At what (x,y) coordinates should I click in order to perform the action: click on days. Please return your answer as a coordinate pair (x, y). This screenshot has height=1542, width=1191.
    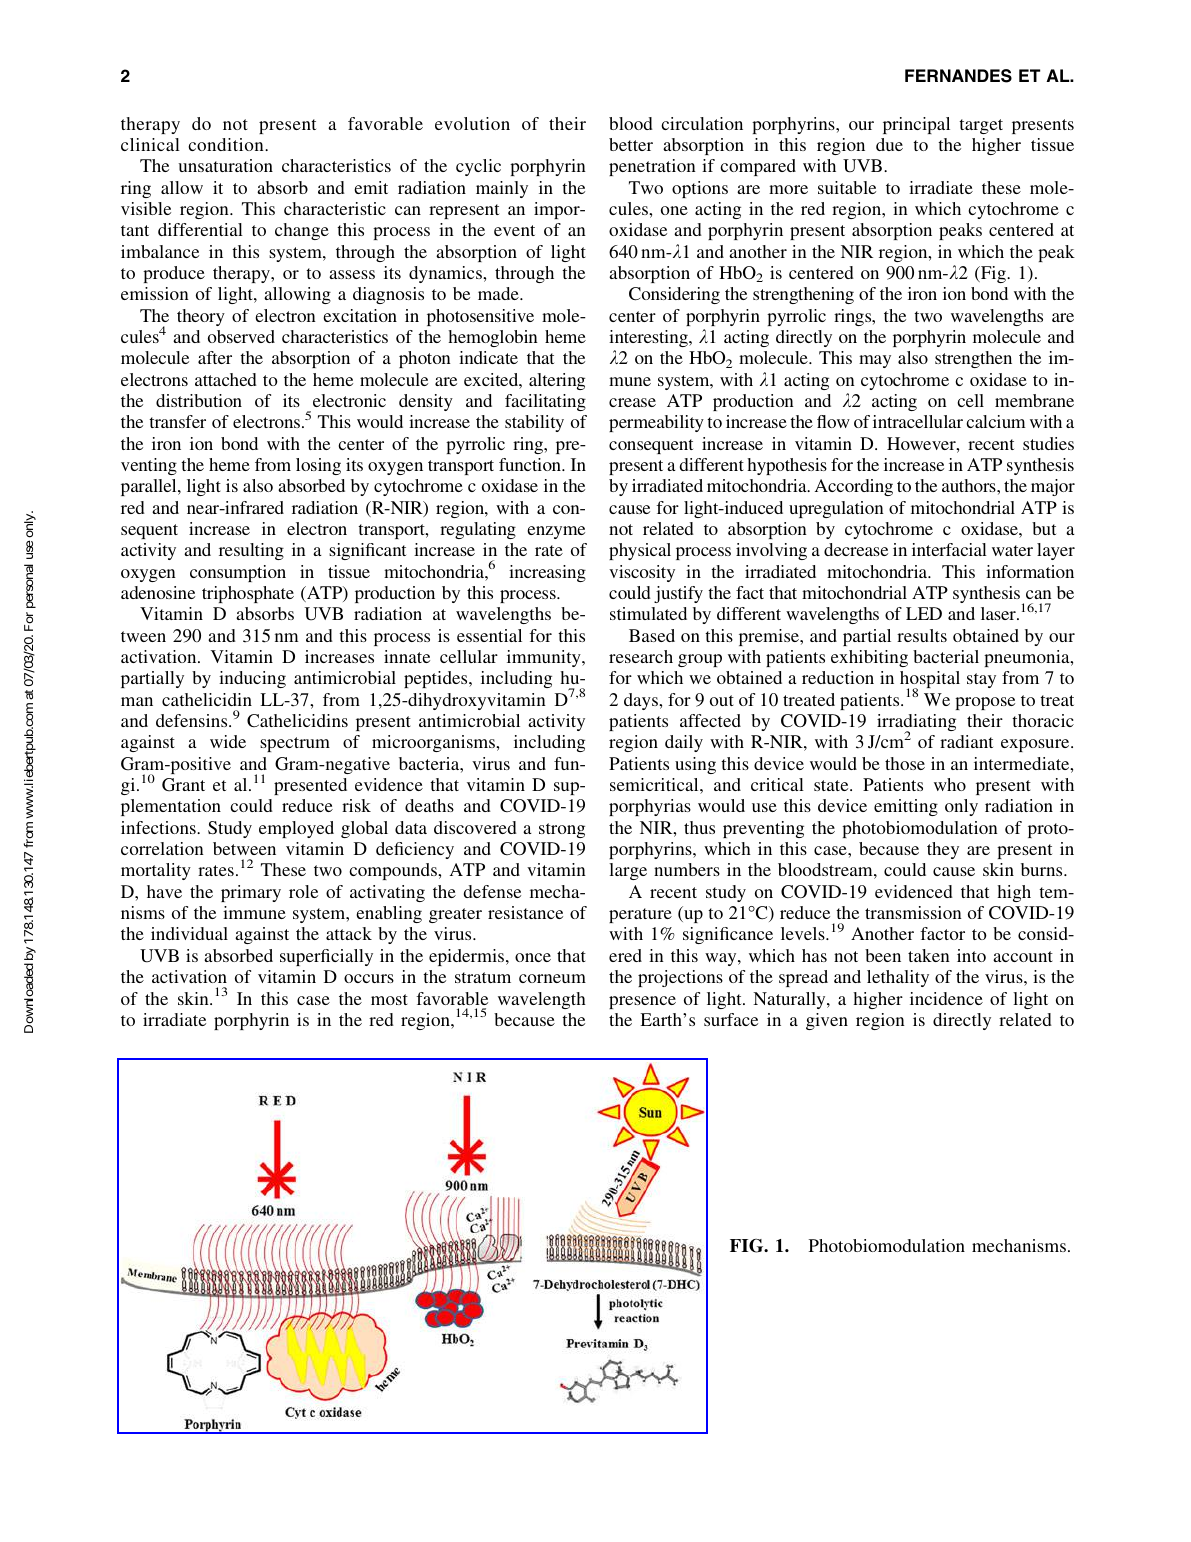
    Looking at the image, I should click on (642, 701).
